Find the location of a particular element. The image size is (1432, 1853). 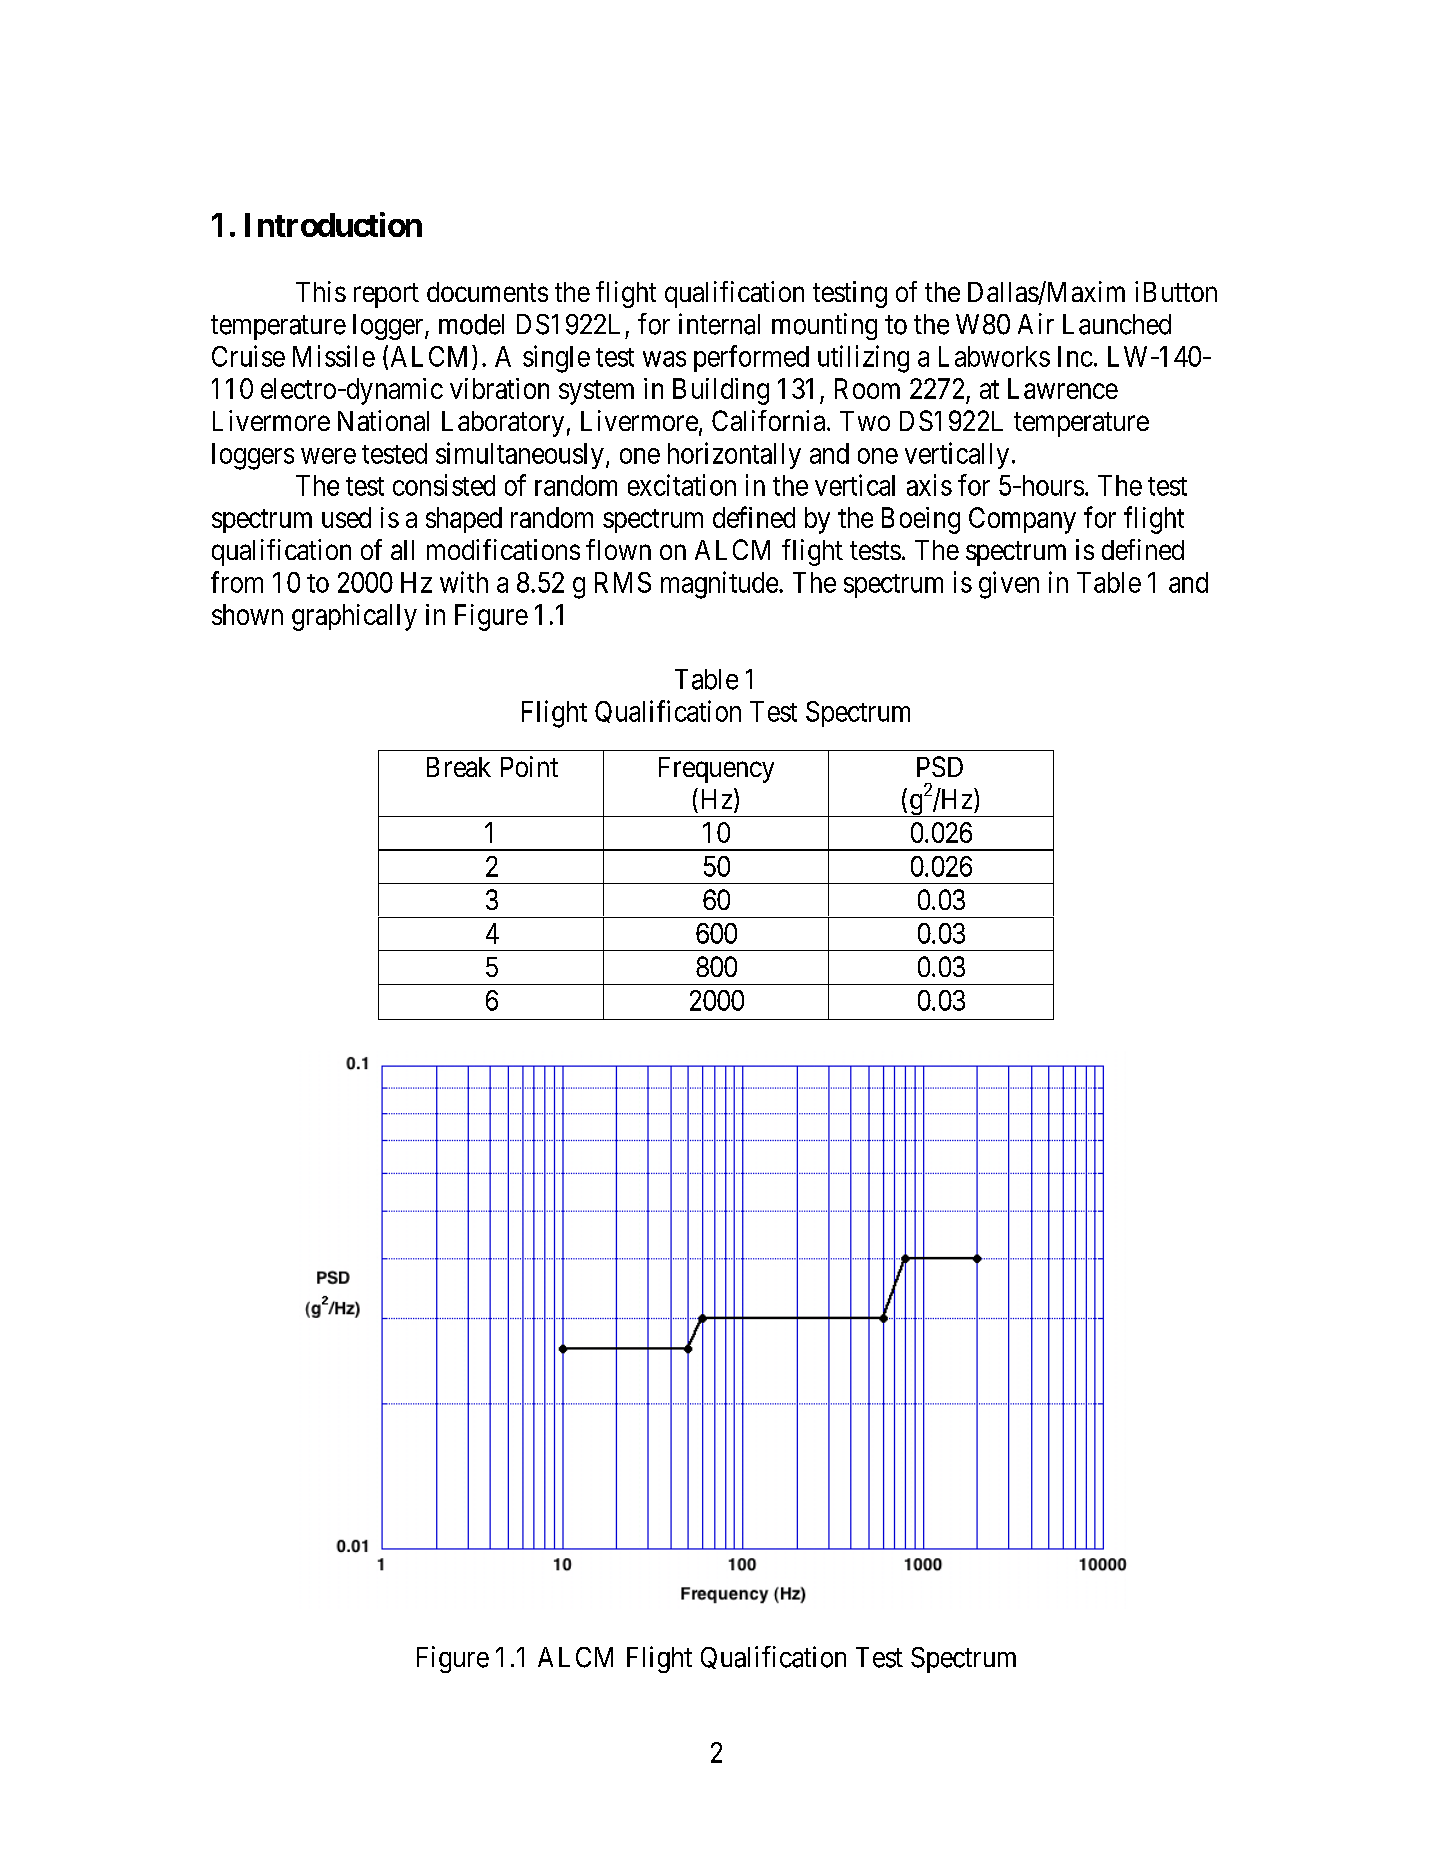

documents is located at coordinates (487, 292).
